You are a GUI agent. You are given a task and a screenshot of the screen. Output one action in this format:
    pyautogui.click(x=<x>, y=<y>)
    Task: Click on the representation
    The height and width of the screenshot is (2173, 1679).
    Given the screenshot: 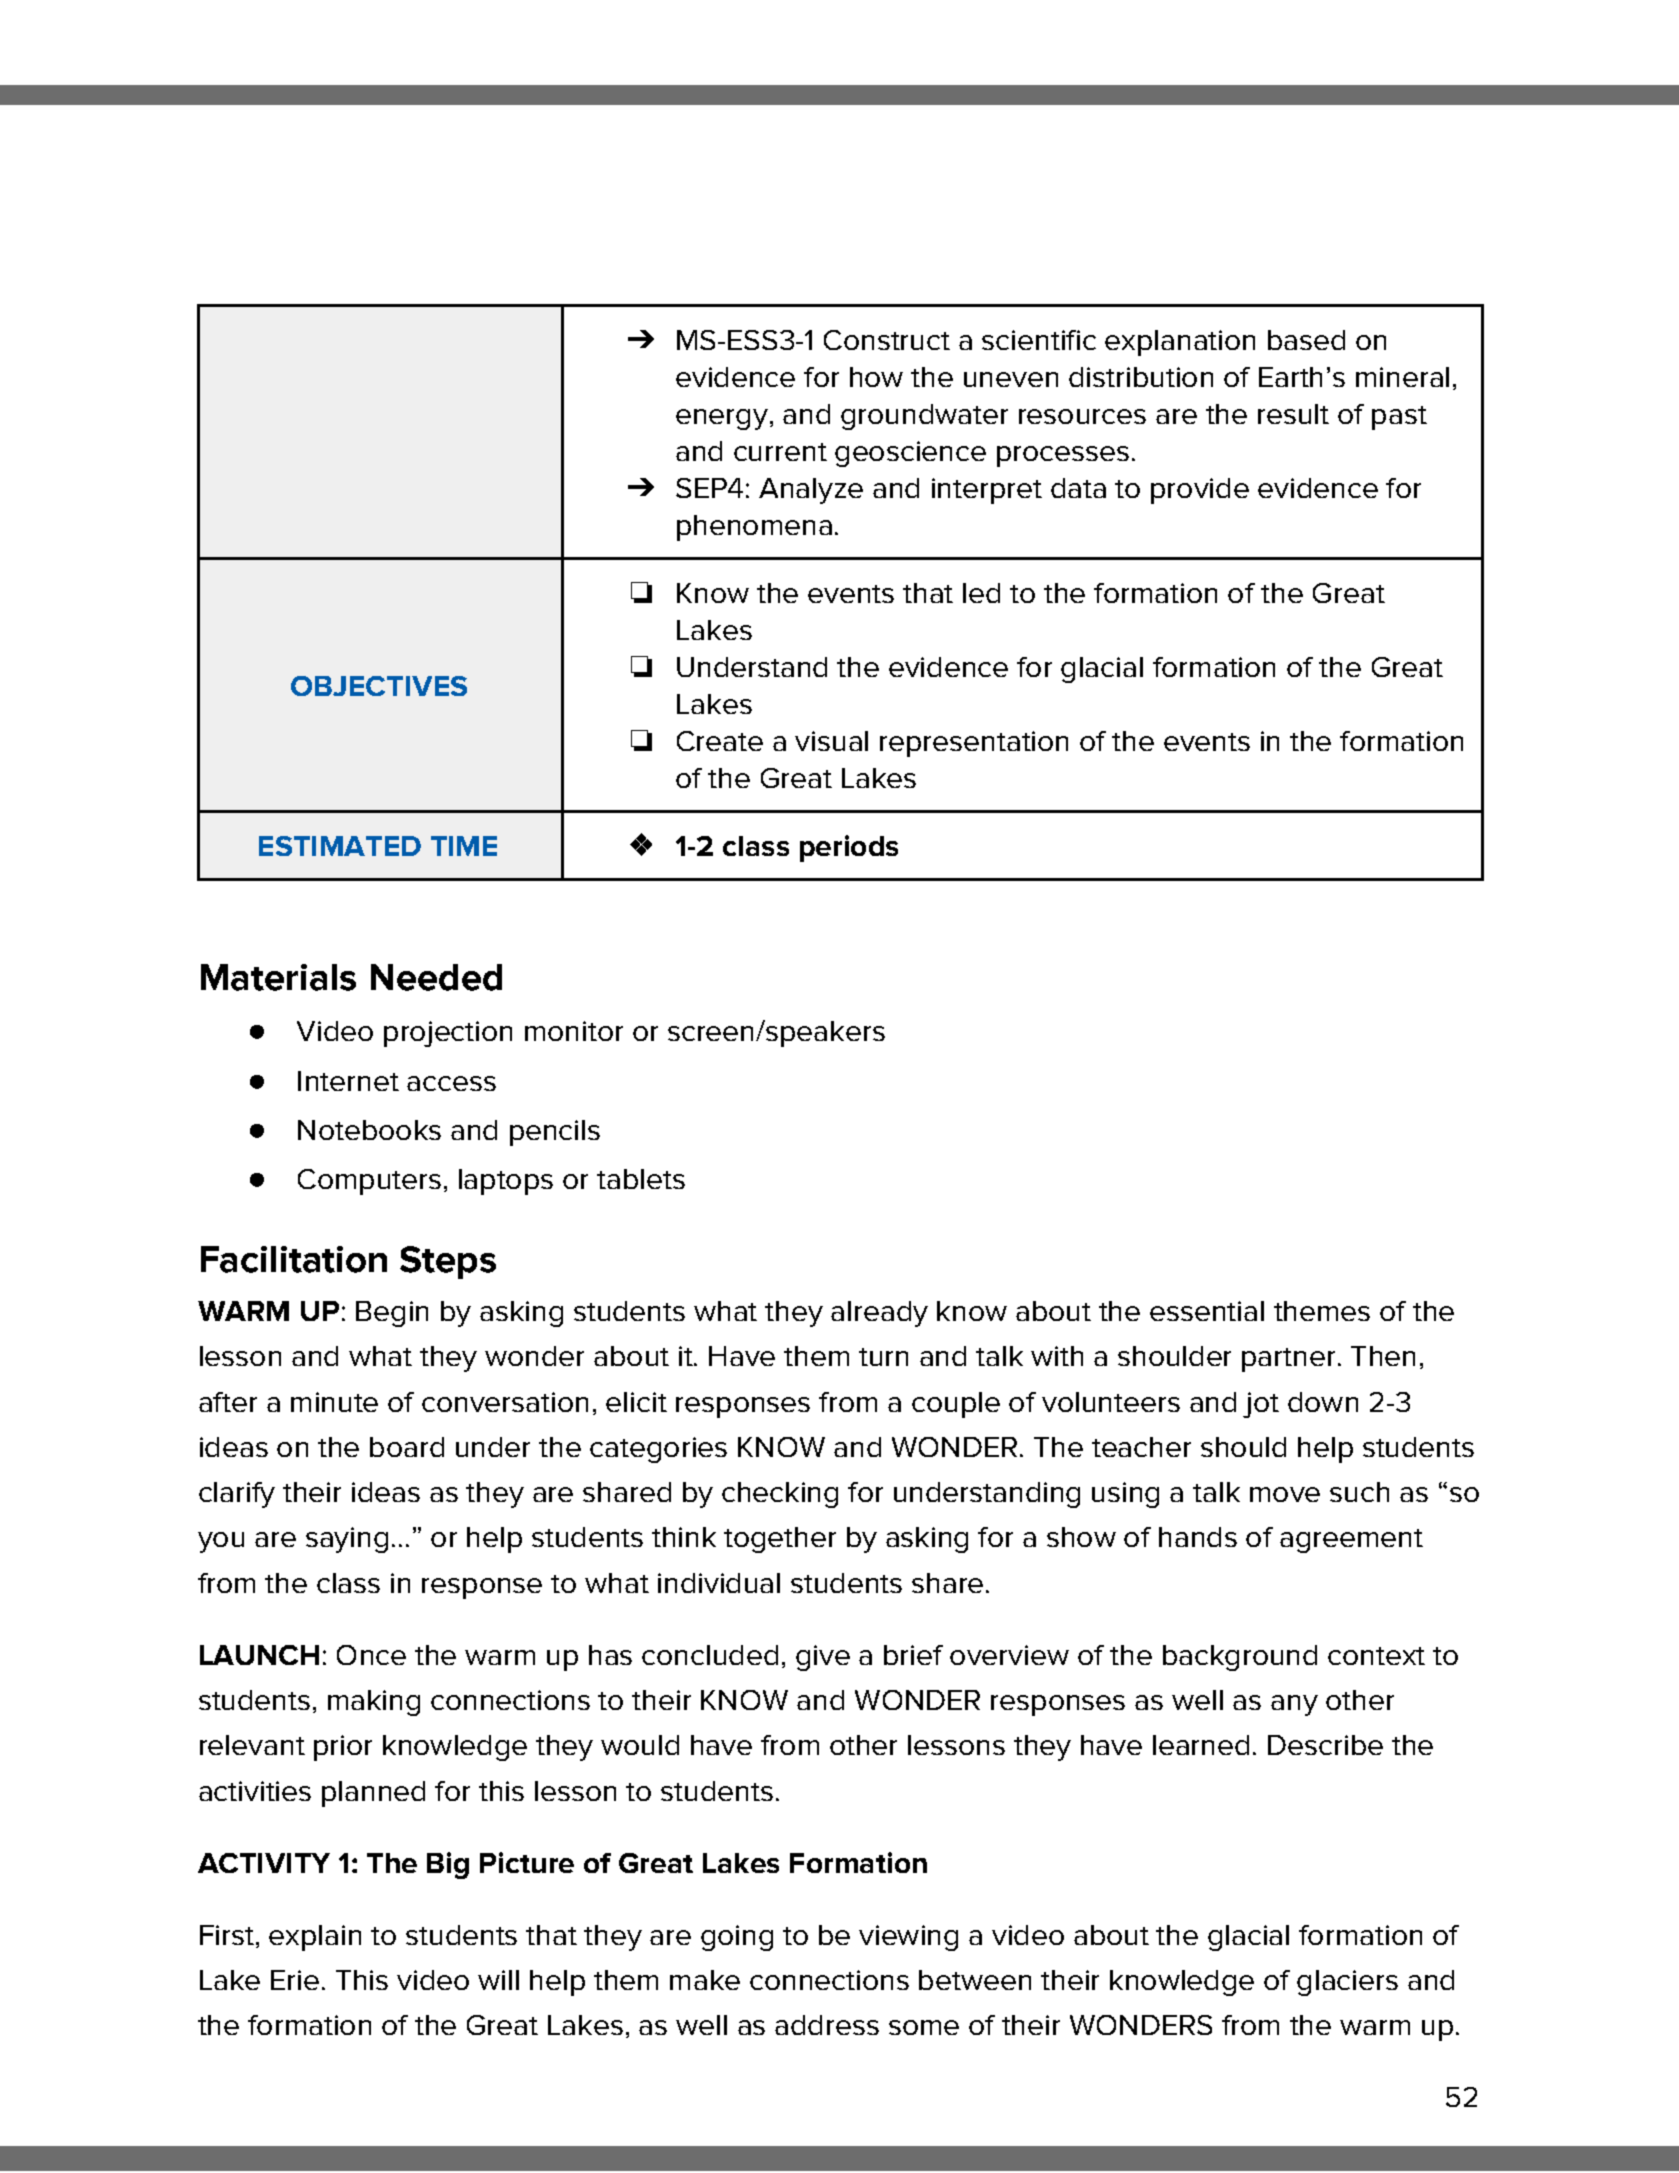 What is the action you would take?
    pyautogui.click(x=974, y=744)
